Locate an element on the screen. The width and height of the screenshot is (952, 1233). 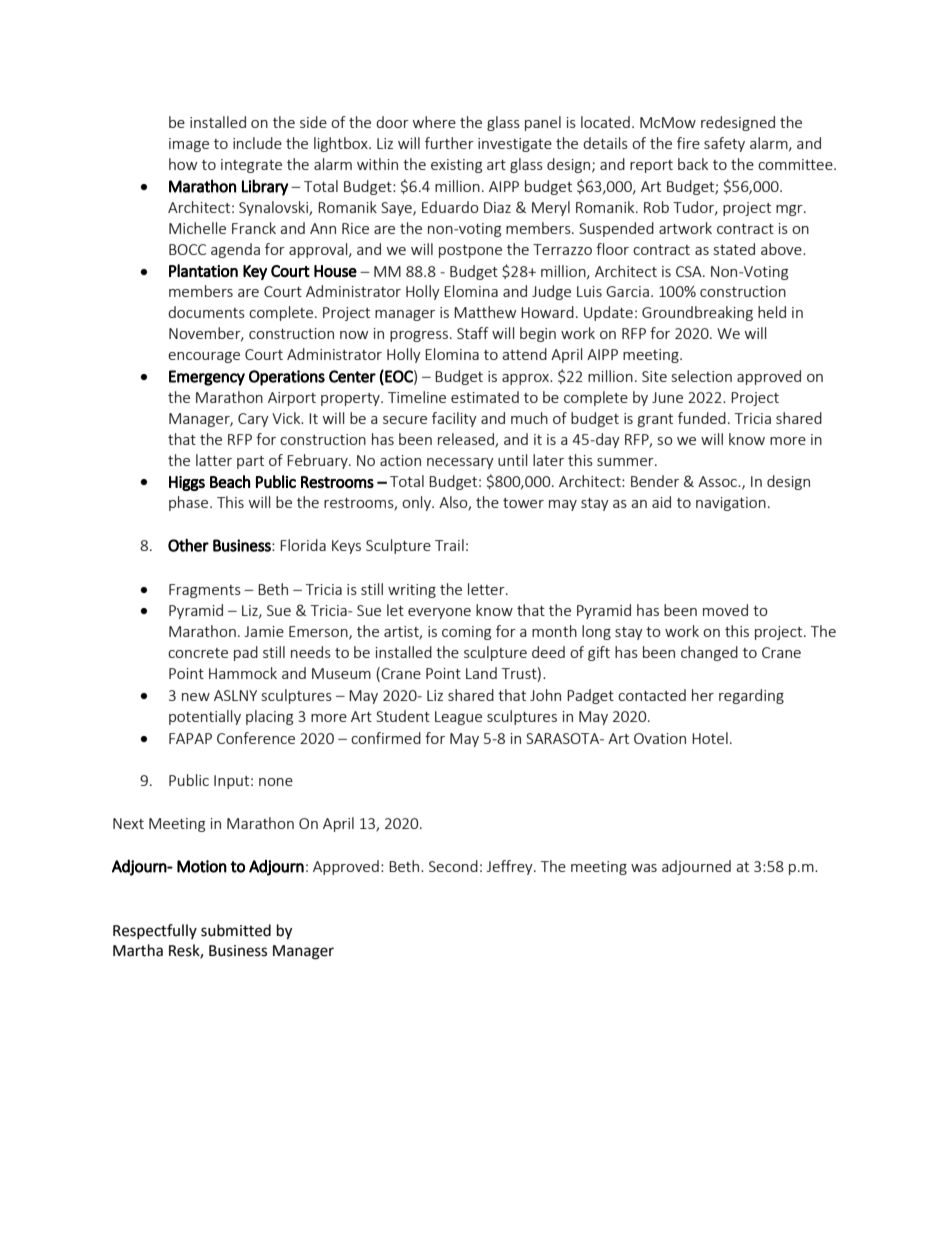
League is located at coordinates (458, 718).
